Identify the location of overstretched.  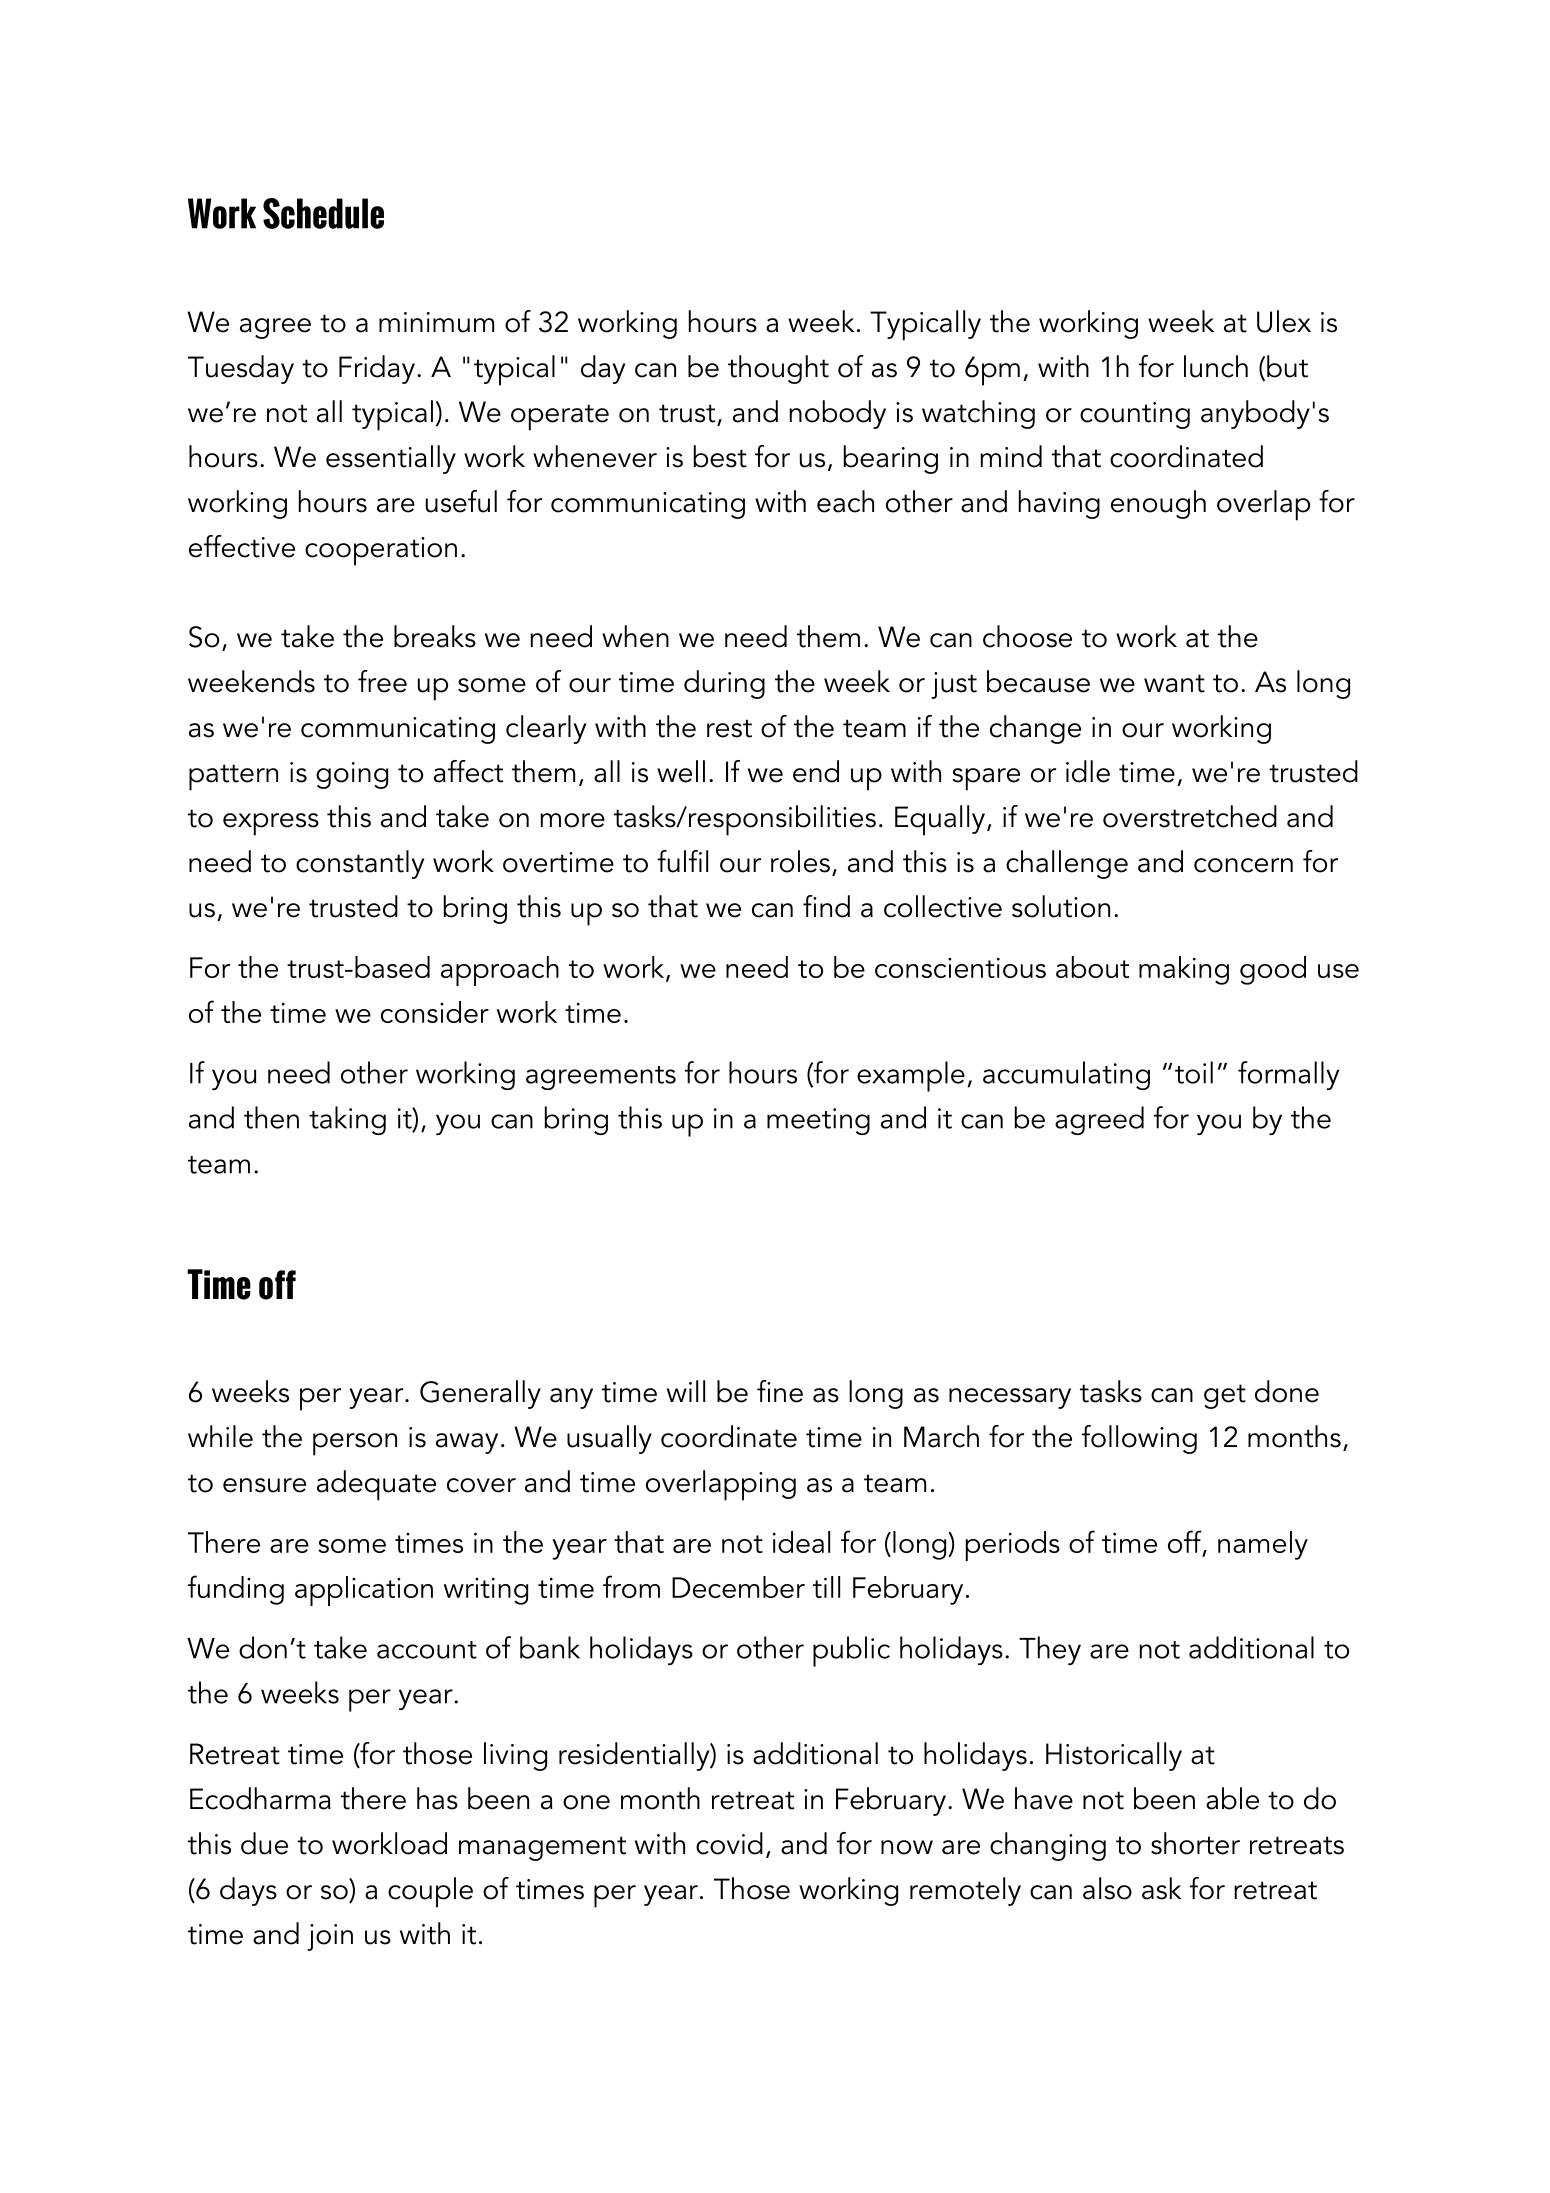
(1190, 816).
